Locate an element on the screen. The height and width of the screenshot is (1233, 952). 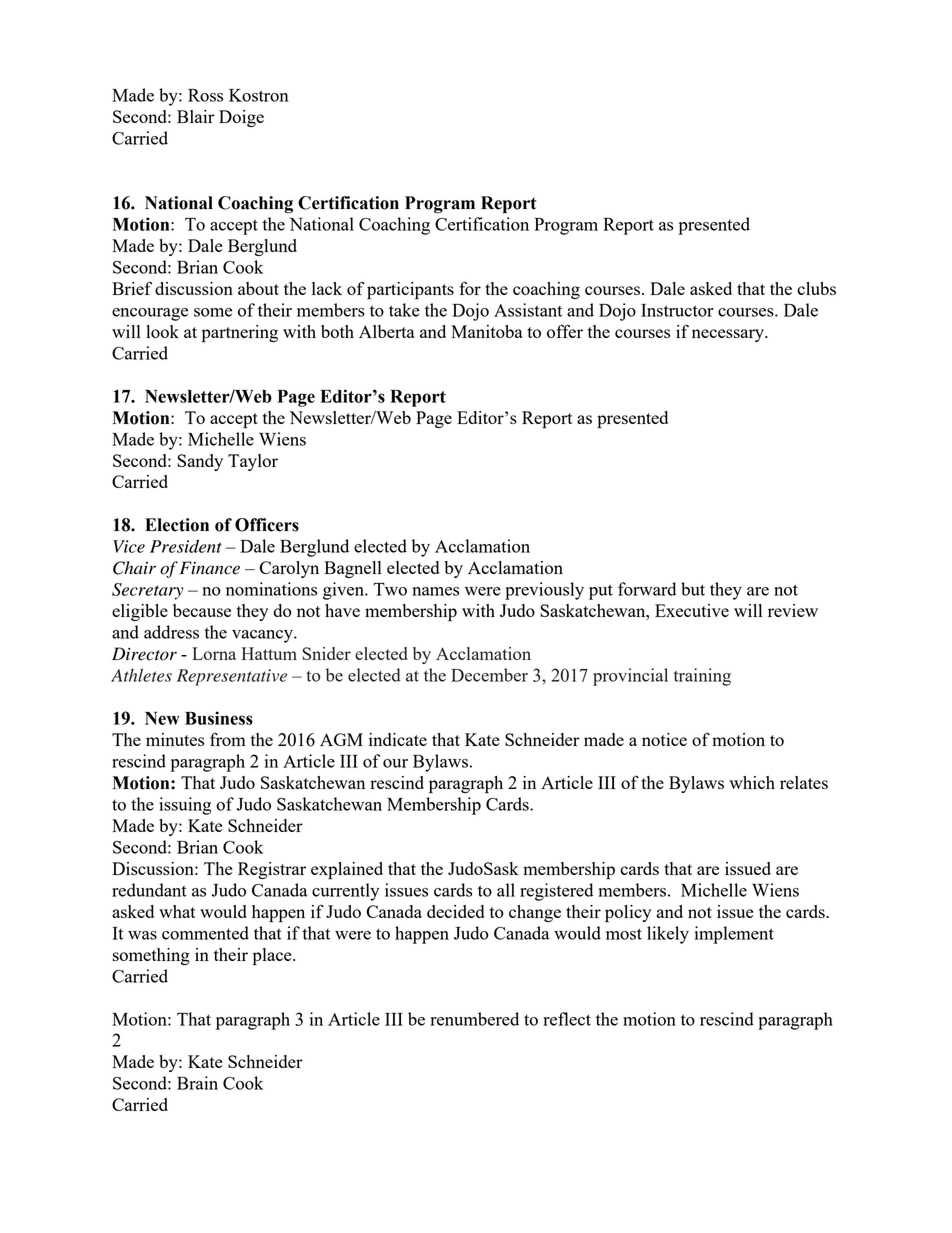
clubs is located at coordinates (816, 288).
